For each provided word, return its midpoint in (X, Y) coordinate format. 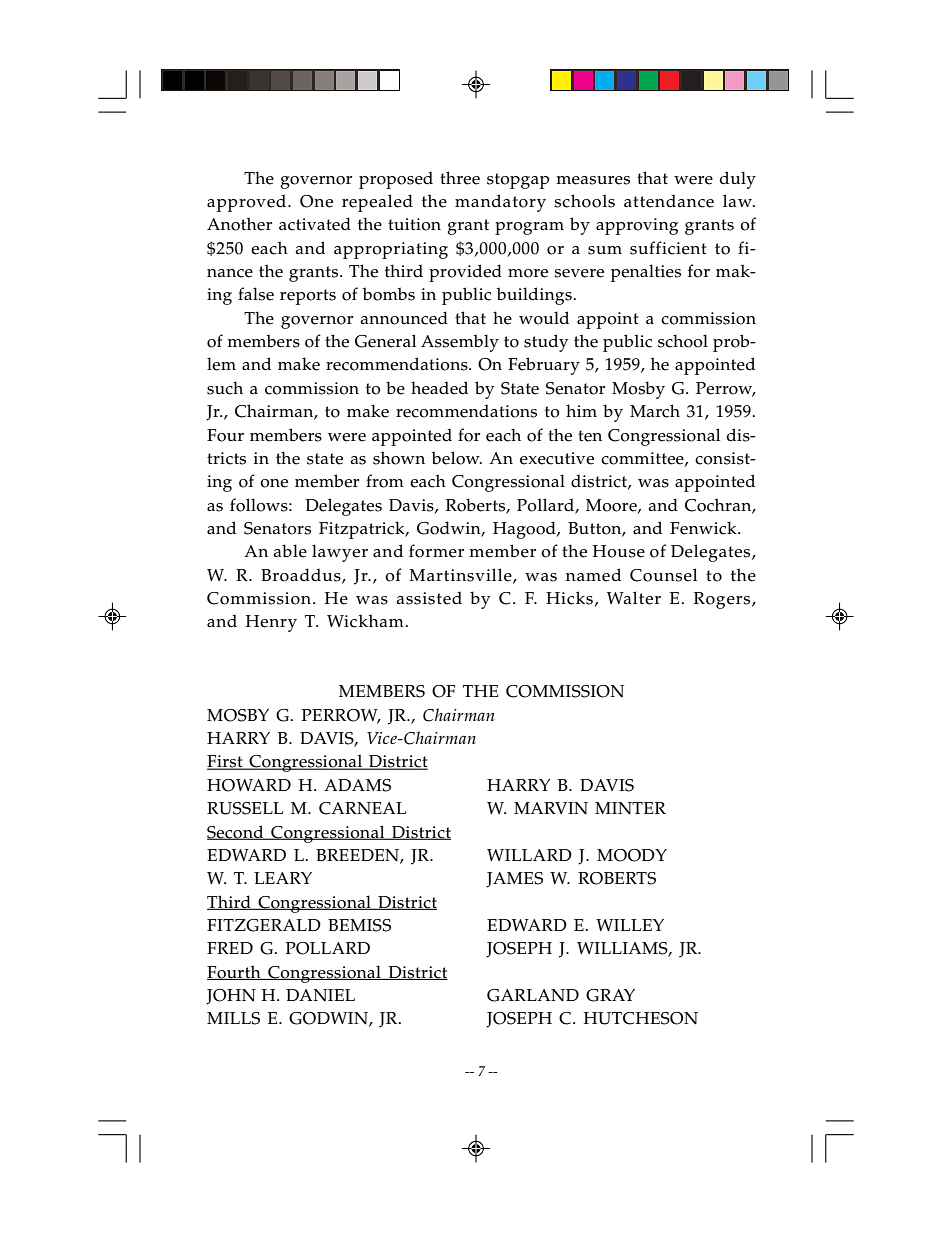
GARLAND (533, 995)
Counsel (663, 575)
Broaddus (302, 575)
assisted (429, 598)
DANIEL (320, 995)
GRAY (610, 995)
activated (315, 224)
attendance (669, 201)
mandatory (500, 203)
